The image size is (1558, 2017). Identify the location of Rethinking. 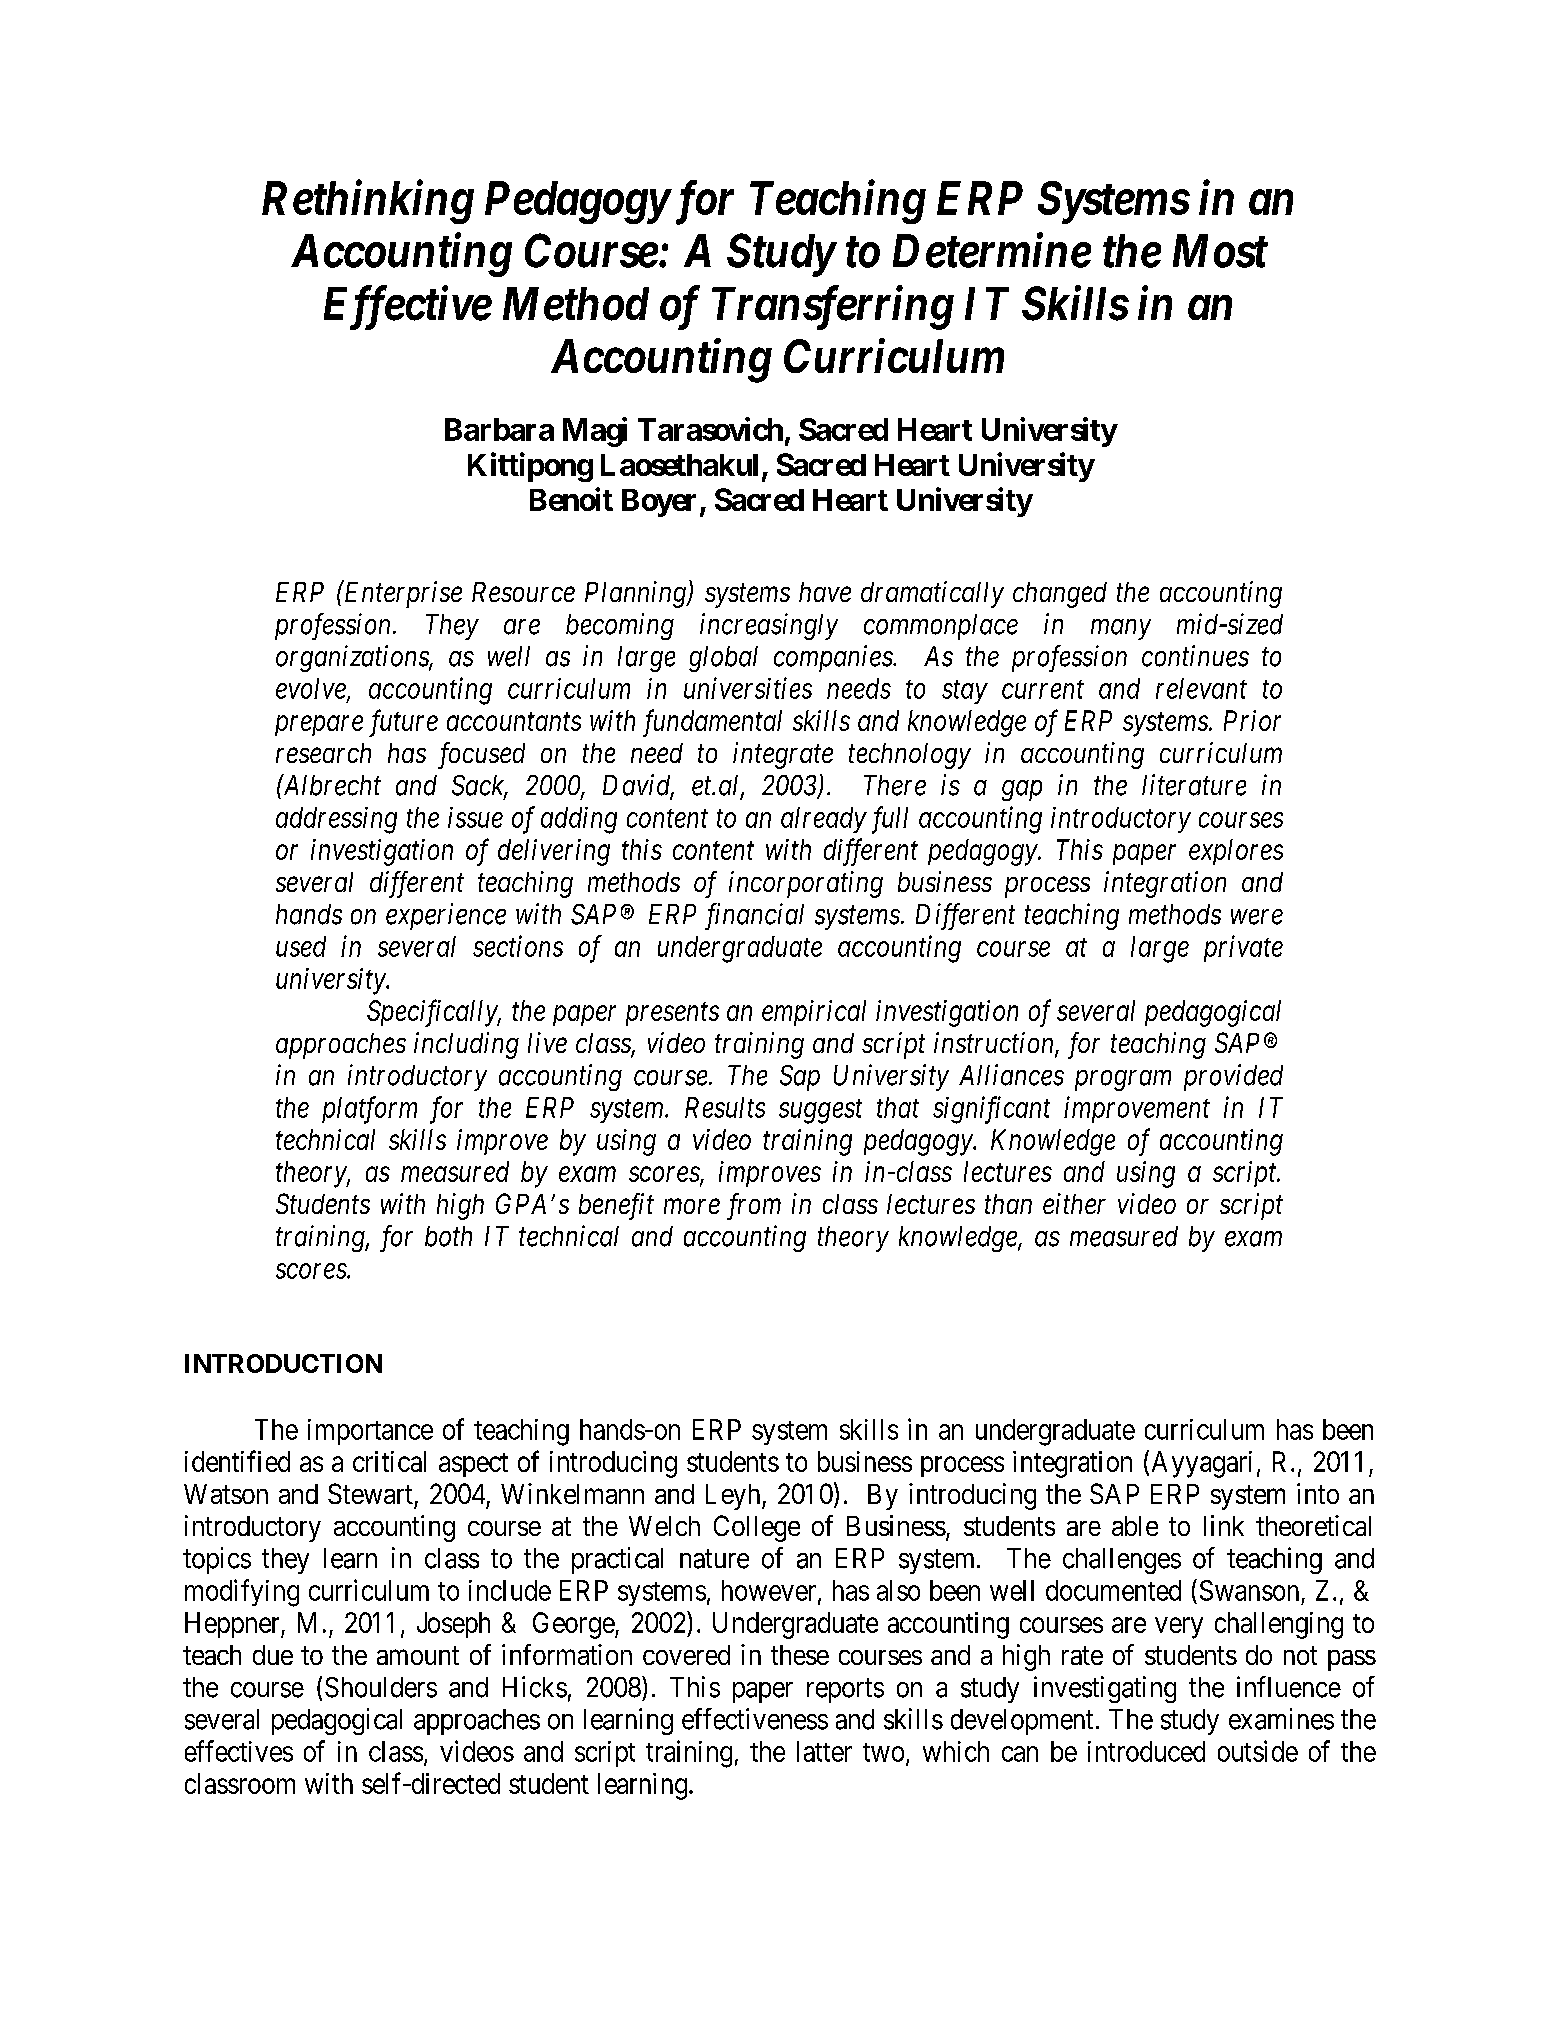
(368, 202).
